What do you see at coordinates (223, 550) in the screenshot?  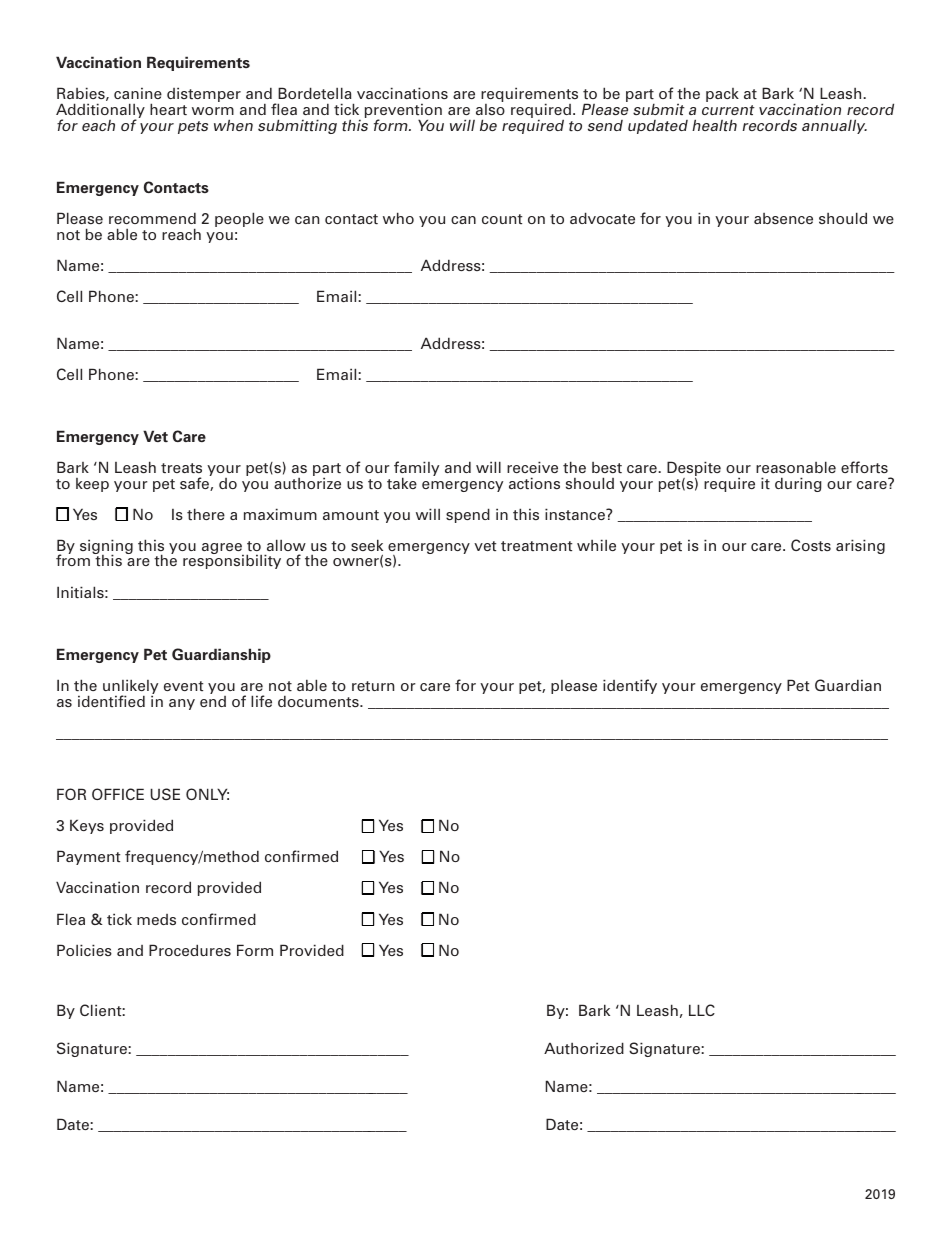 I see `agree` at bounding box center [223, 550].
